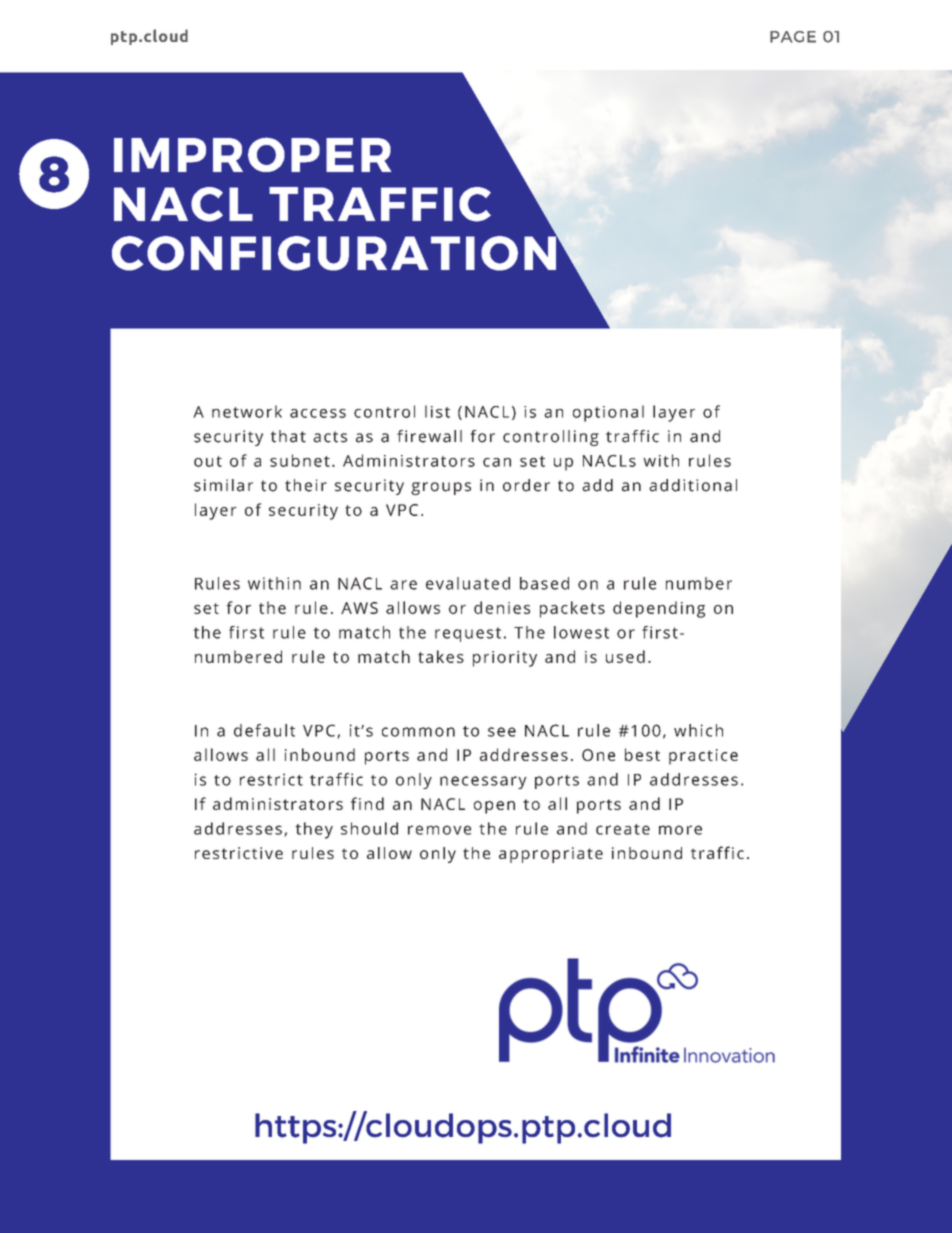 The image size is (952, 1233). Describe the element at coordinates (359, 608) in the page. I see `AWS` at that location.
